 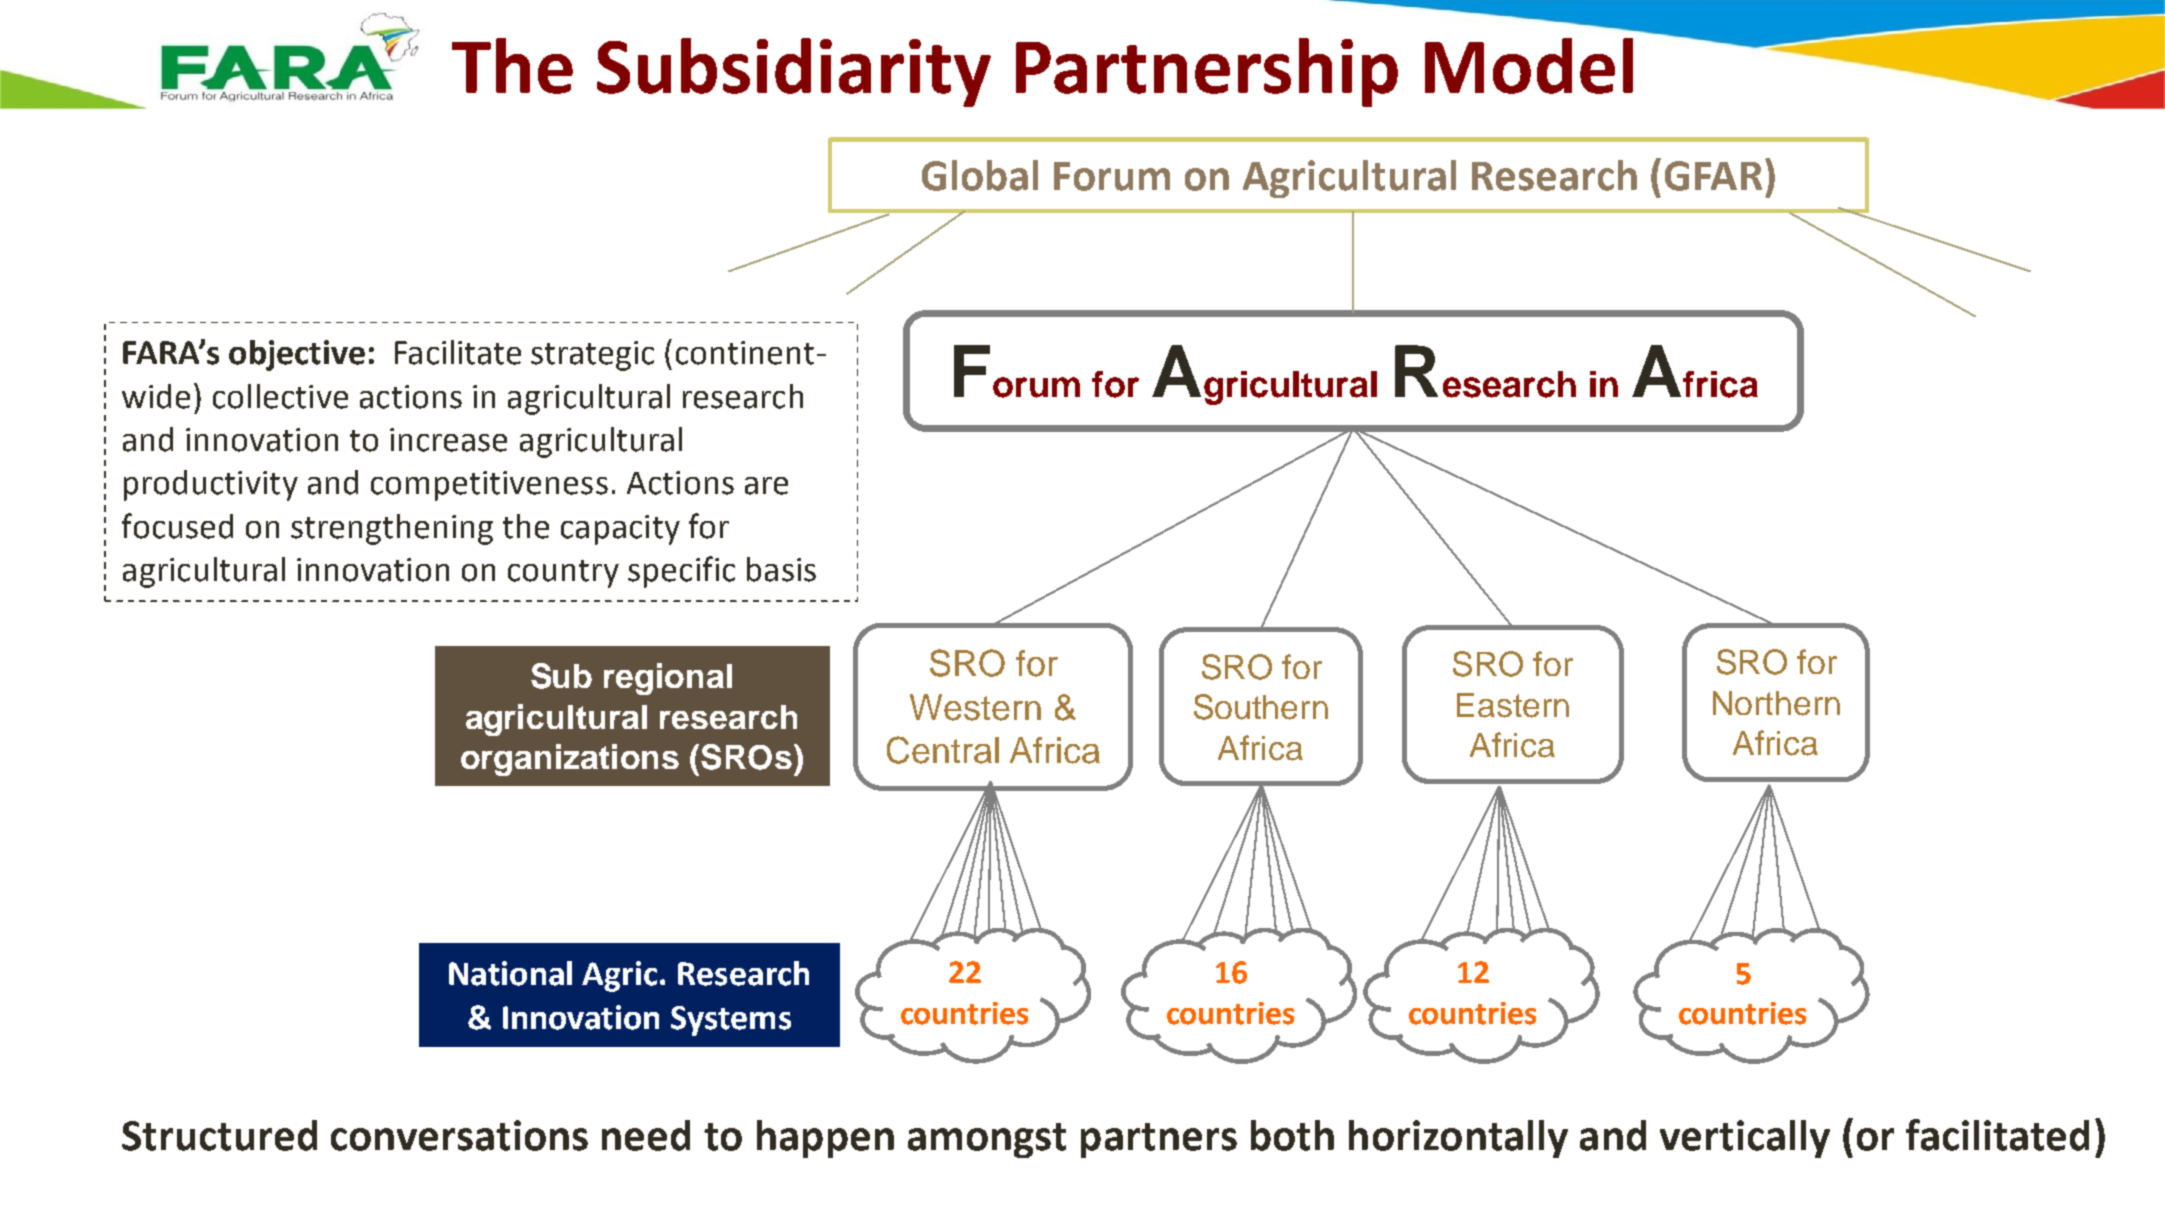 What do you see at coordinates (987, 1140) in the screenshot?
I see `amongst` at bounding box center [987, 1140].
